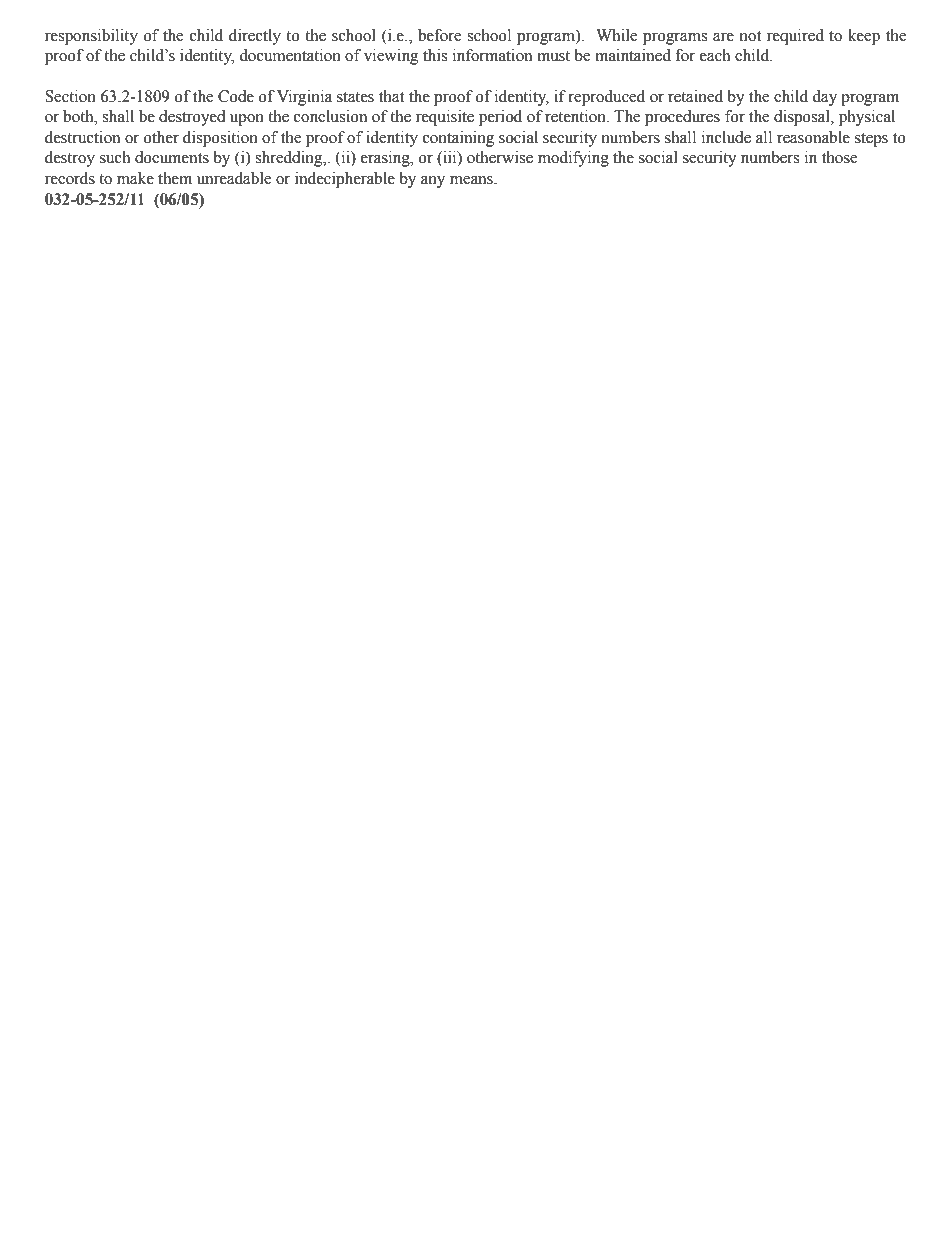  What do you see at coordinates (220, 139) in the page?
I see `disposition` at bounding box center [220, 139].
